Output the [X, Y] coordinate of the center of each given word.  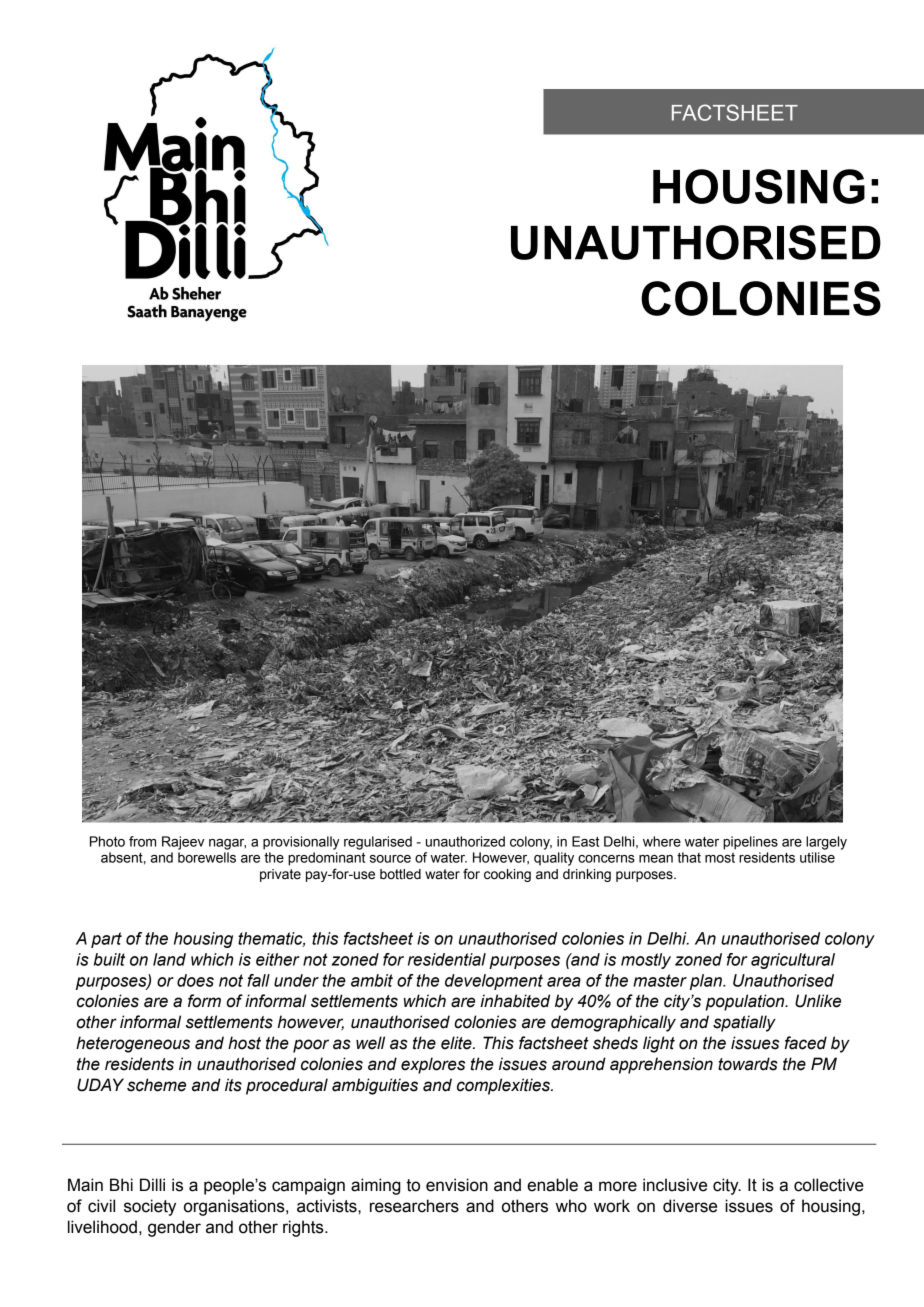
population [746, 1002]
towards [748, 1064]
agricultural [793, 961]
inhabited [515, 1001]
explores [433, 1065]
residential [447, 959]
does [195, 980]
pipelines [750, 843]
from [142, 841]
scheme [156, 1085]
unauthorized [465, 841]
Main [85, 1185]
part [106, 940]
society [150, 1207]
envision [457, 1185]
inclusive [675, 1185]
